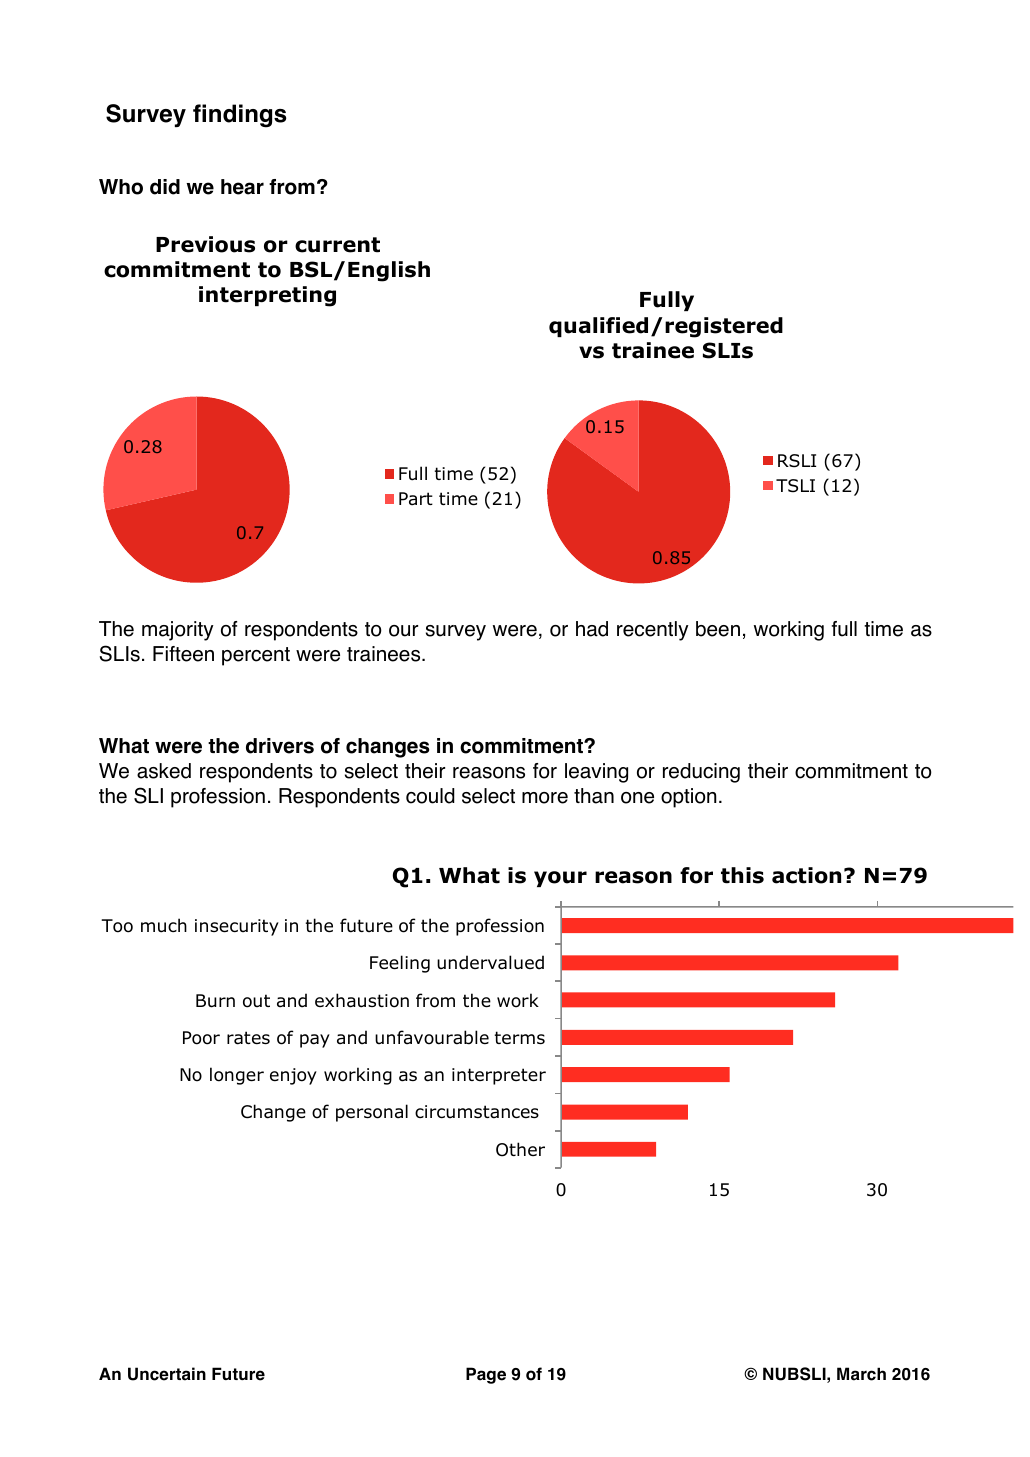 This screenshot has width=1030, height=1457. What do you see at coordinates (545, 798) in the screenshot?
I see `more` at bounding box center [545, 798].
